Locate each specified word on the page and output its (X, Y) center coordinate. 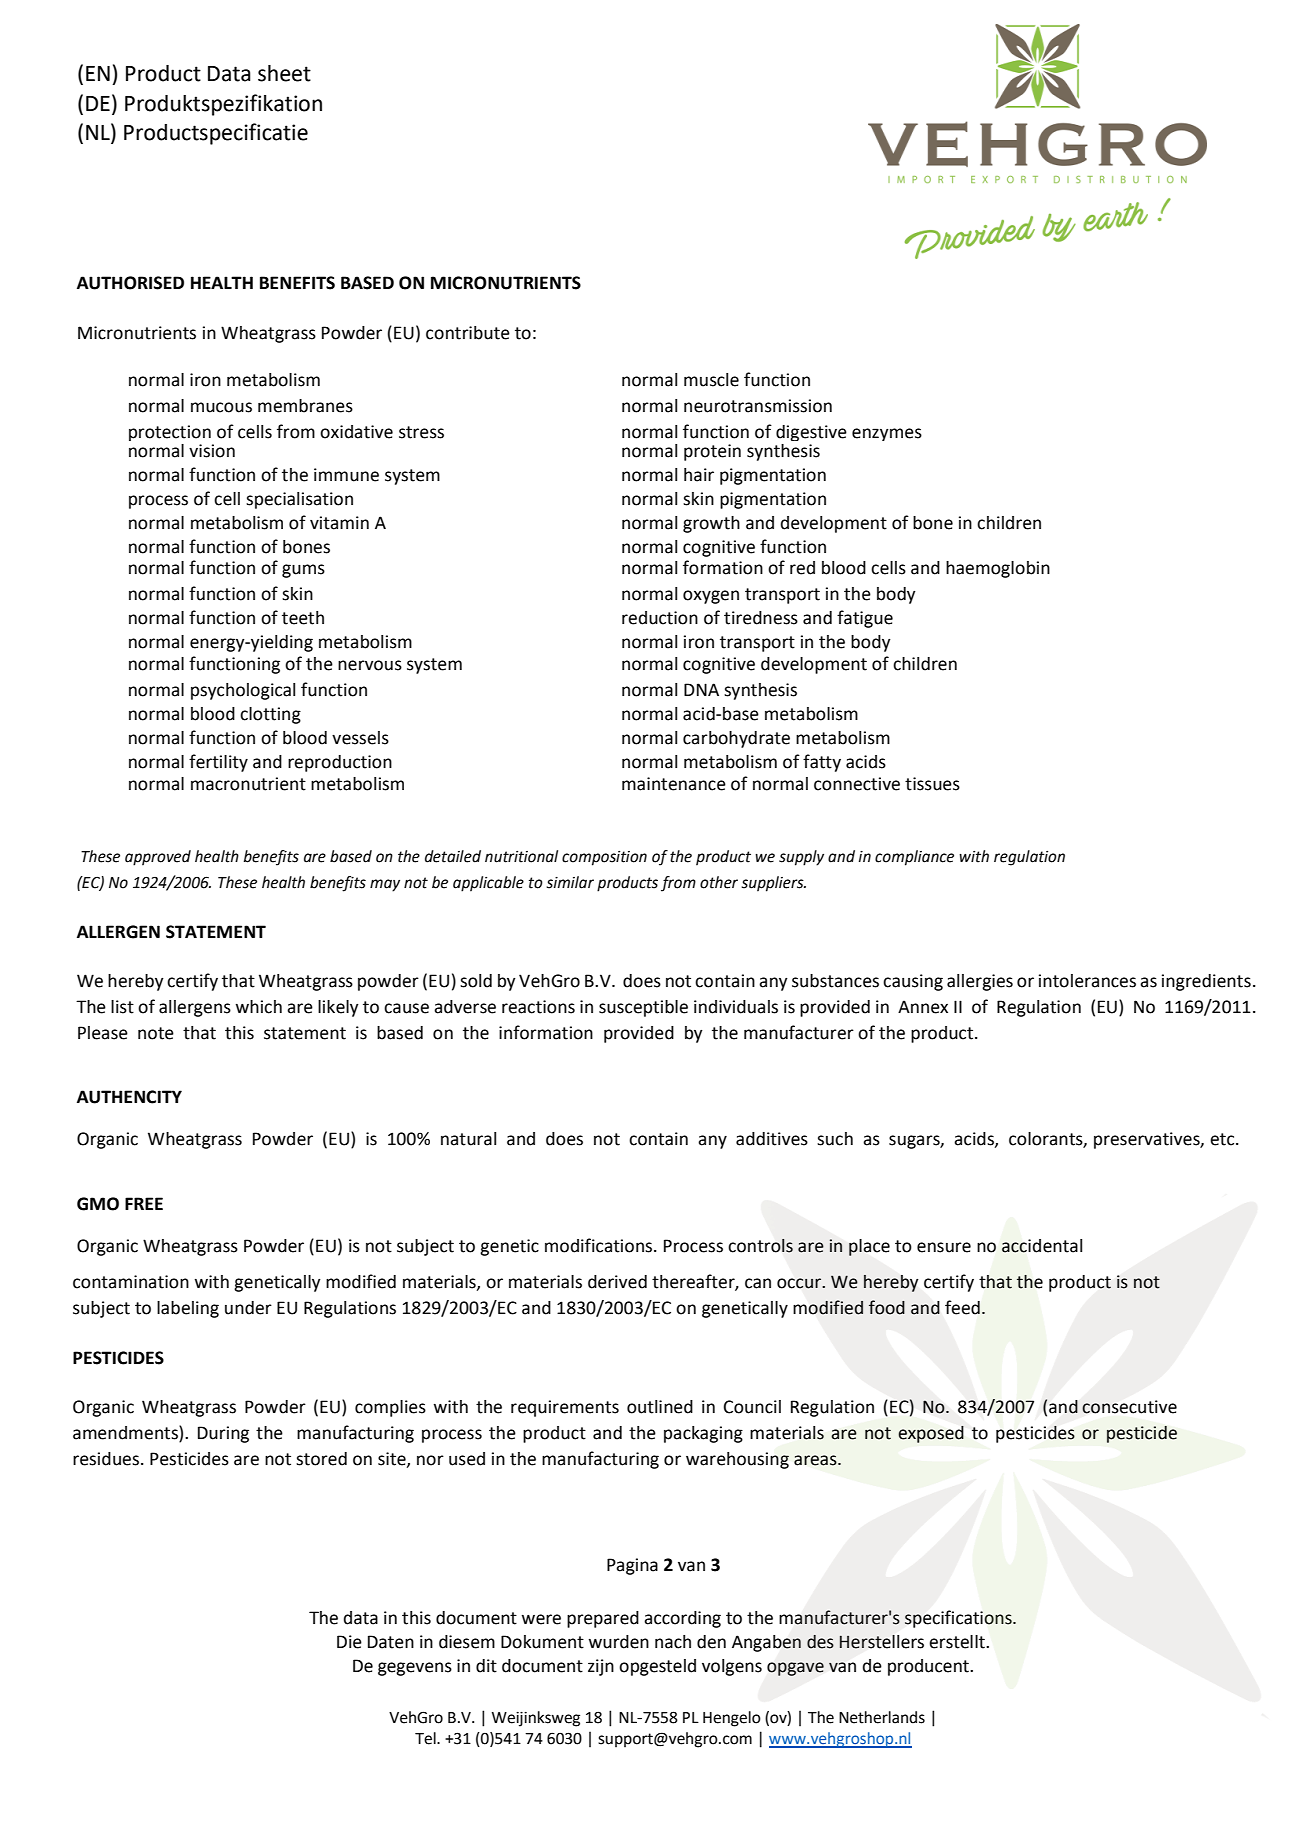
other (719, 882)
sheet (284, 73)
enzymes (887, 434)
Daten (391, 1642)
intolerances (1087, 981)
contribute (468, 333)
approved (158, 858)
